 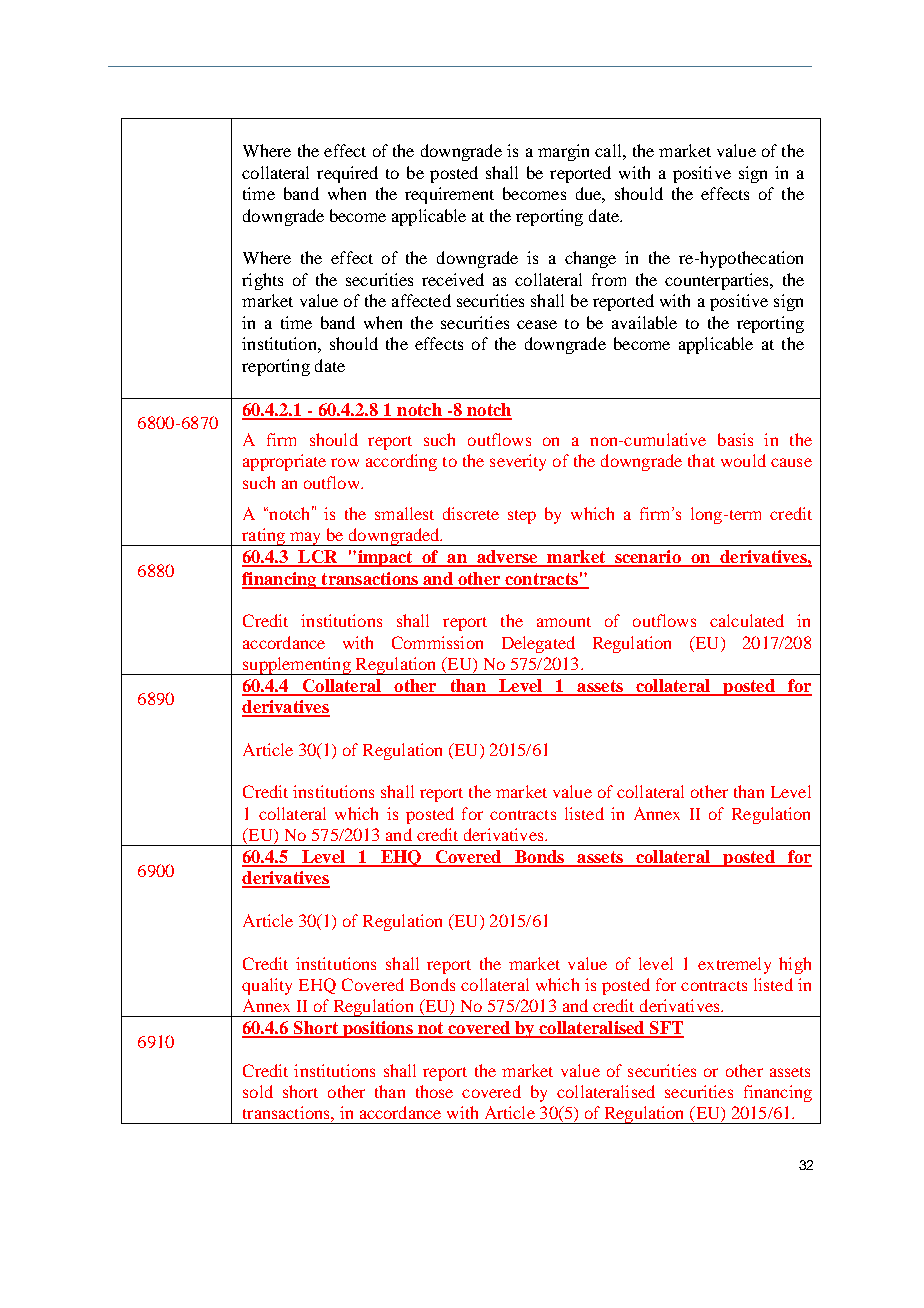 I want to click on row, so click(x=345, y=462).
